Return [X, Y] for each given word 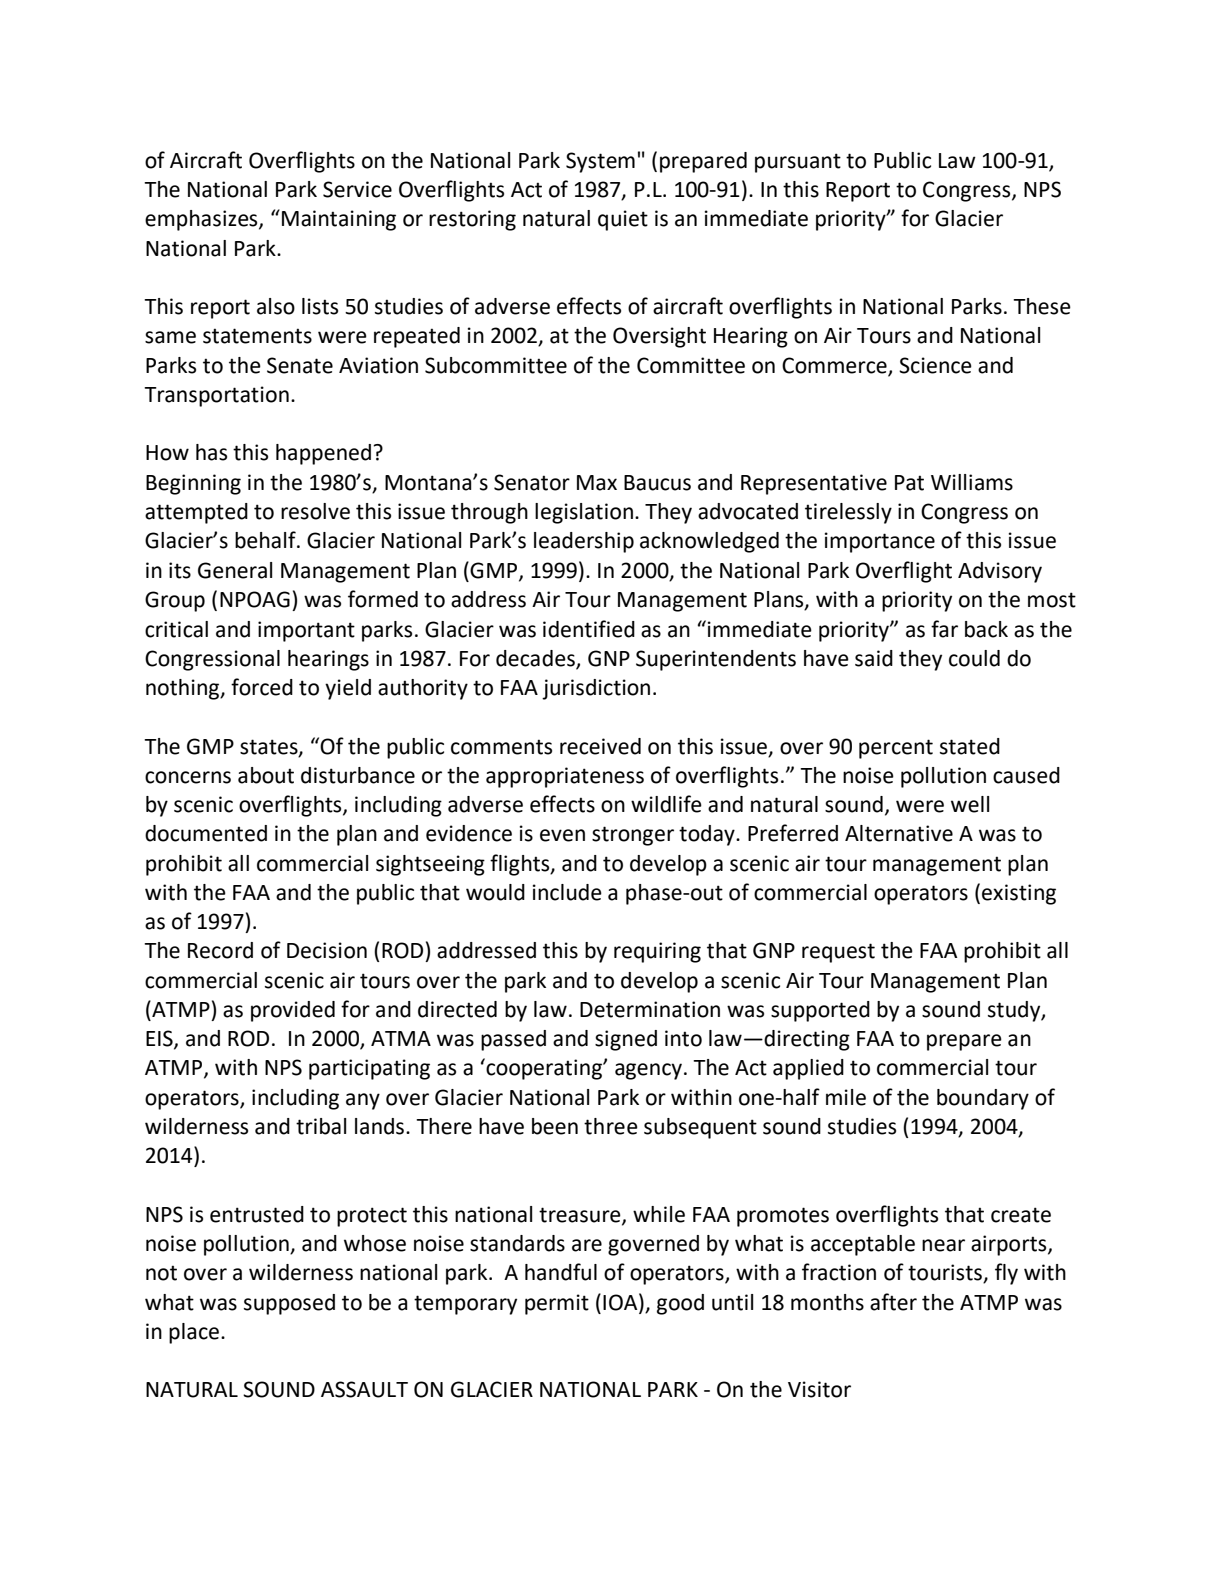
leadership [584, 542]
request [838, 953]
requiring [657, 952]
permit [557, 1304]
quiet [623, 220]
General [235, 570]
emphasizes [202, 220]
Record [220, 950]
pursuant [798, 163]
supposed [289, 1304]
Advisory [1000, 572]
